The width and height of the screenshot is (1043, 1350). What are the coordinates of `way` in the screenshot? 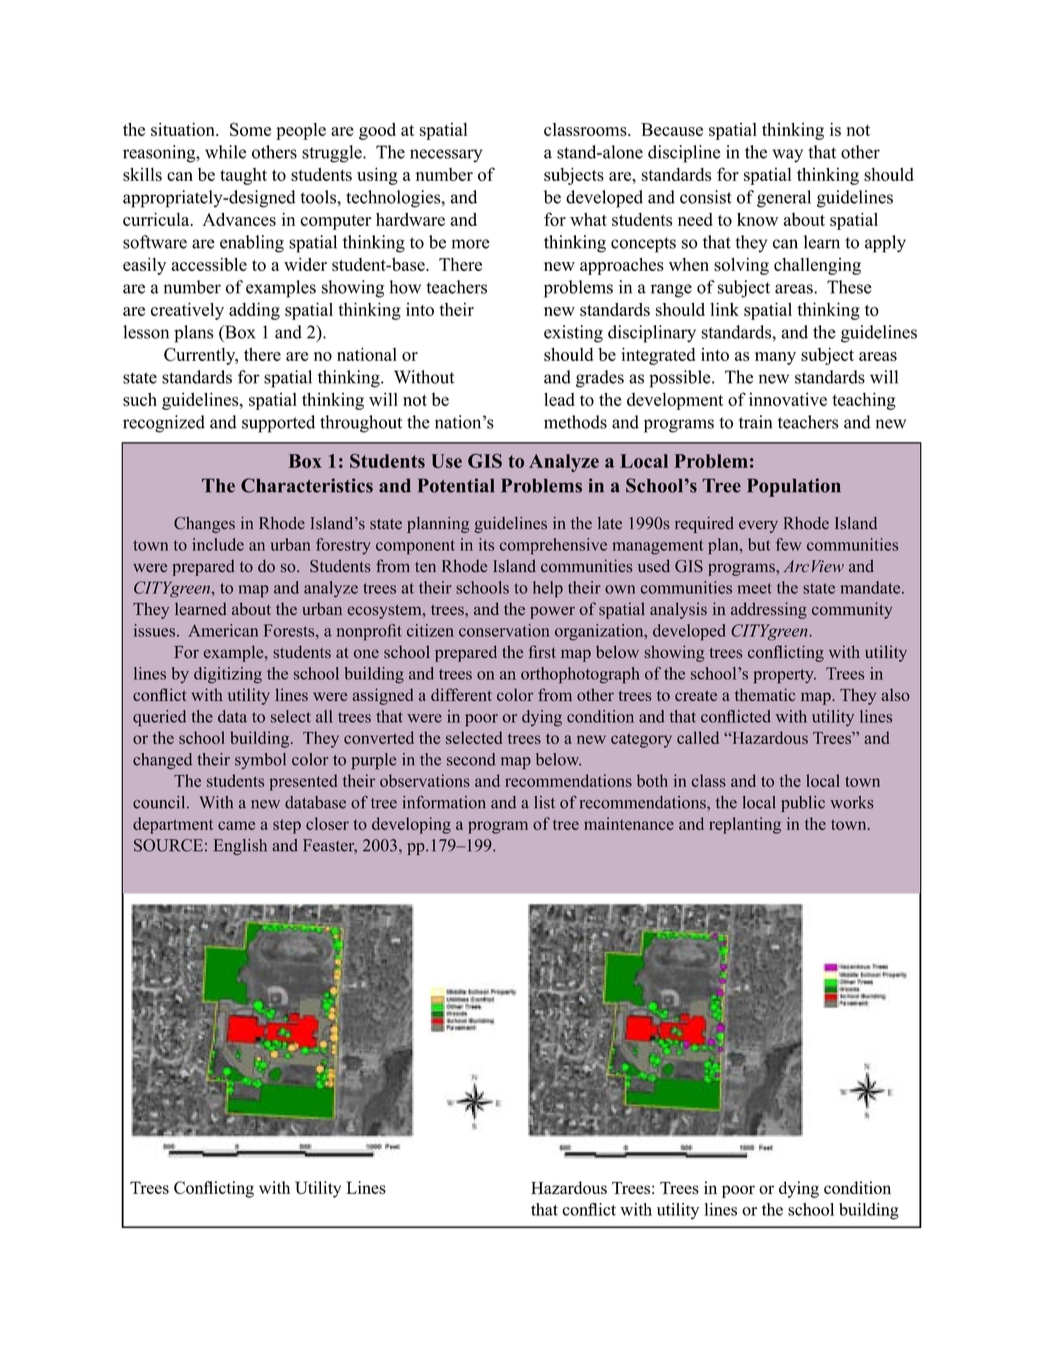 It's located at (787, 156).
